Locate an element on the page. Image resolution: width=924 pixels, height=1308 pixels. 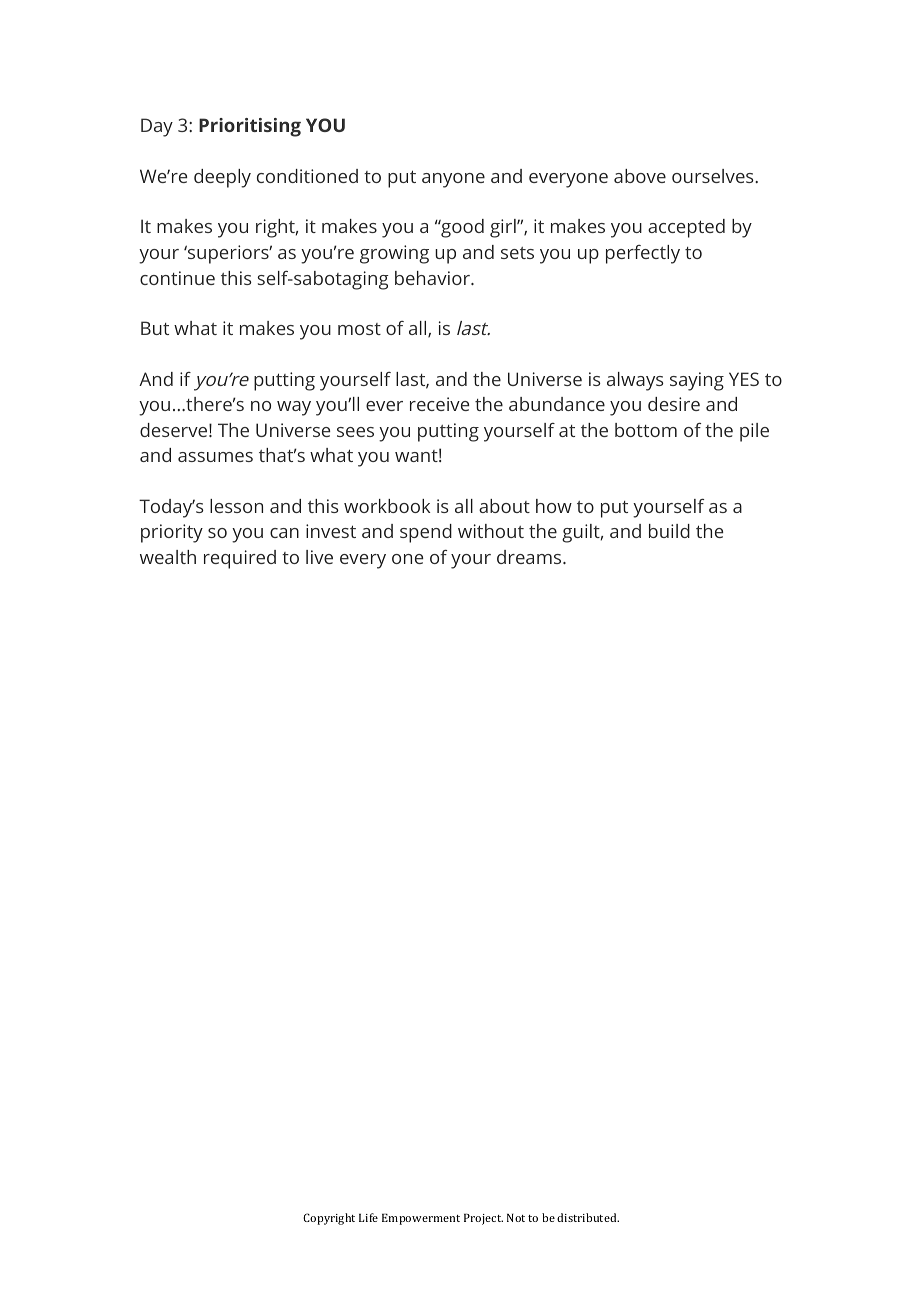
without is located at coordinates (491, 531).
